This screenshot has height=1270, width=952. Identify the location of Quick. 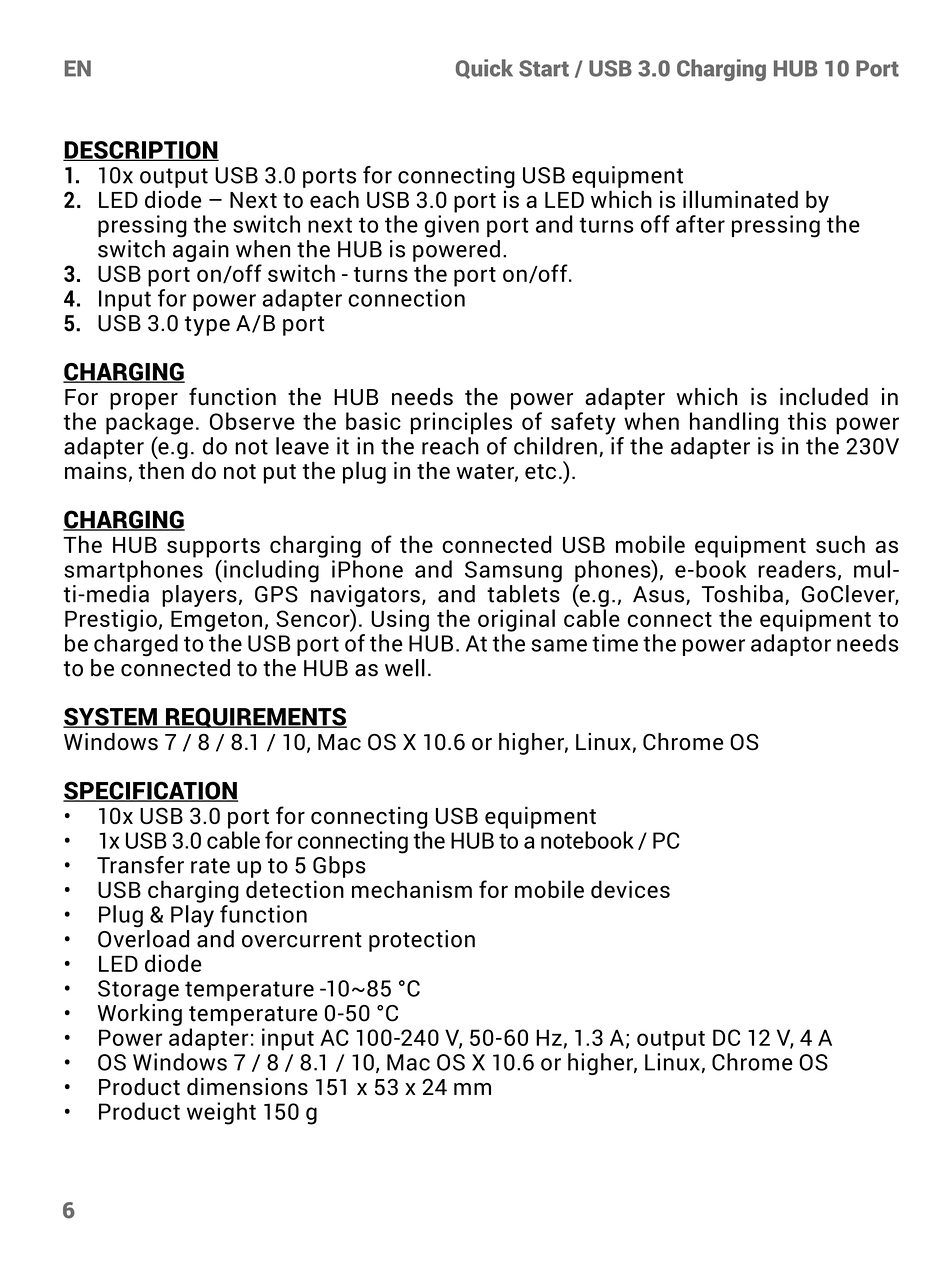
(484, 69).
